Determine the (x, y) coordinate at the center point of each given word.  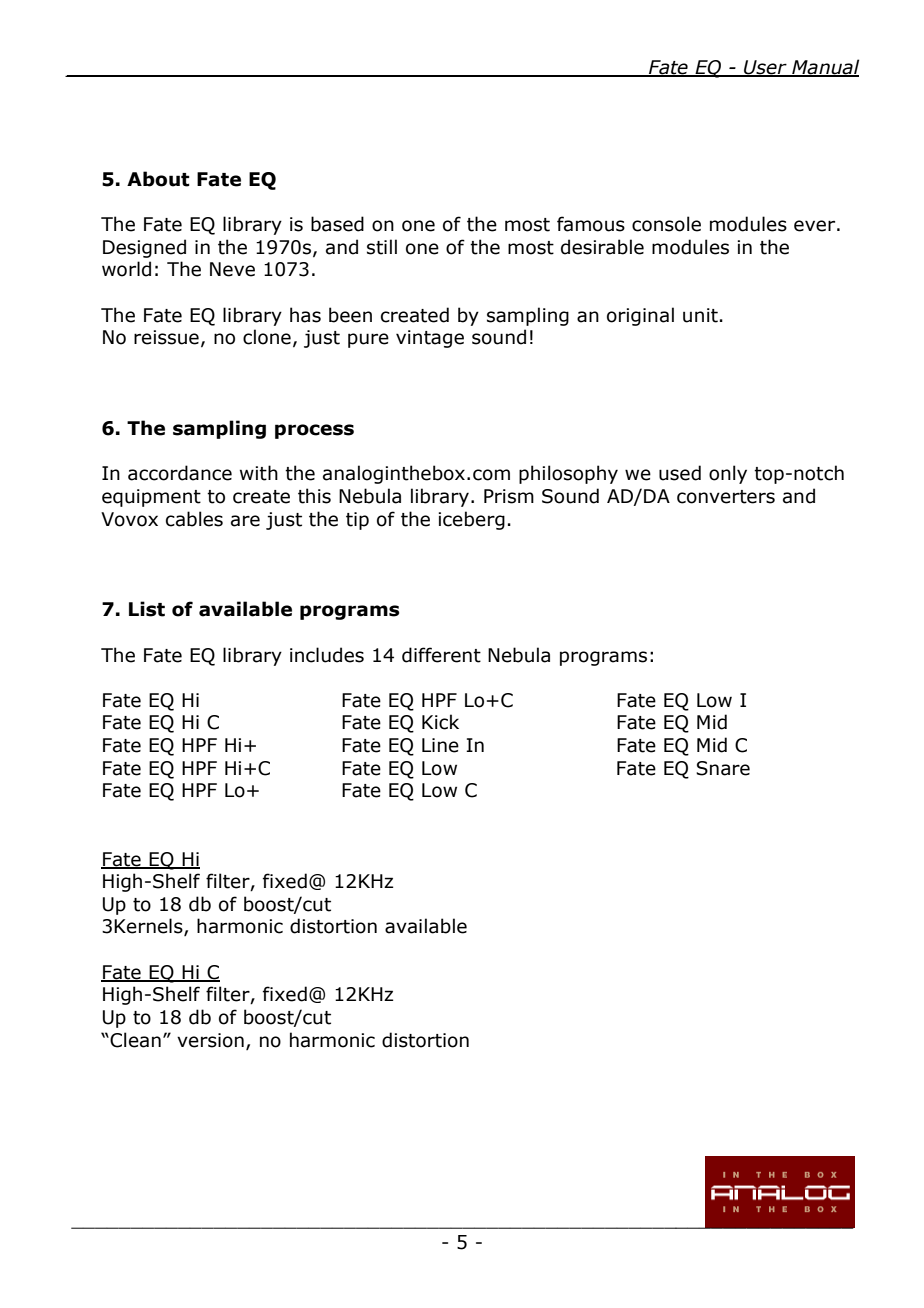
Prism (509, 496)
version (210, 1040)
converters (726, 497)
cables (194, 519)
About (158, 179)
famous (591, 224)
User (765, 68)
